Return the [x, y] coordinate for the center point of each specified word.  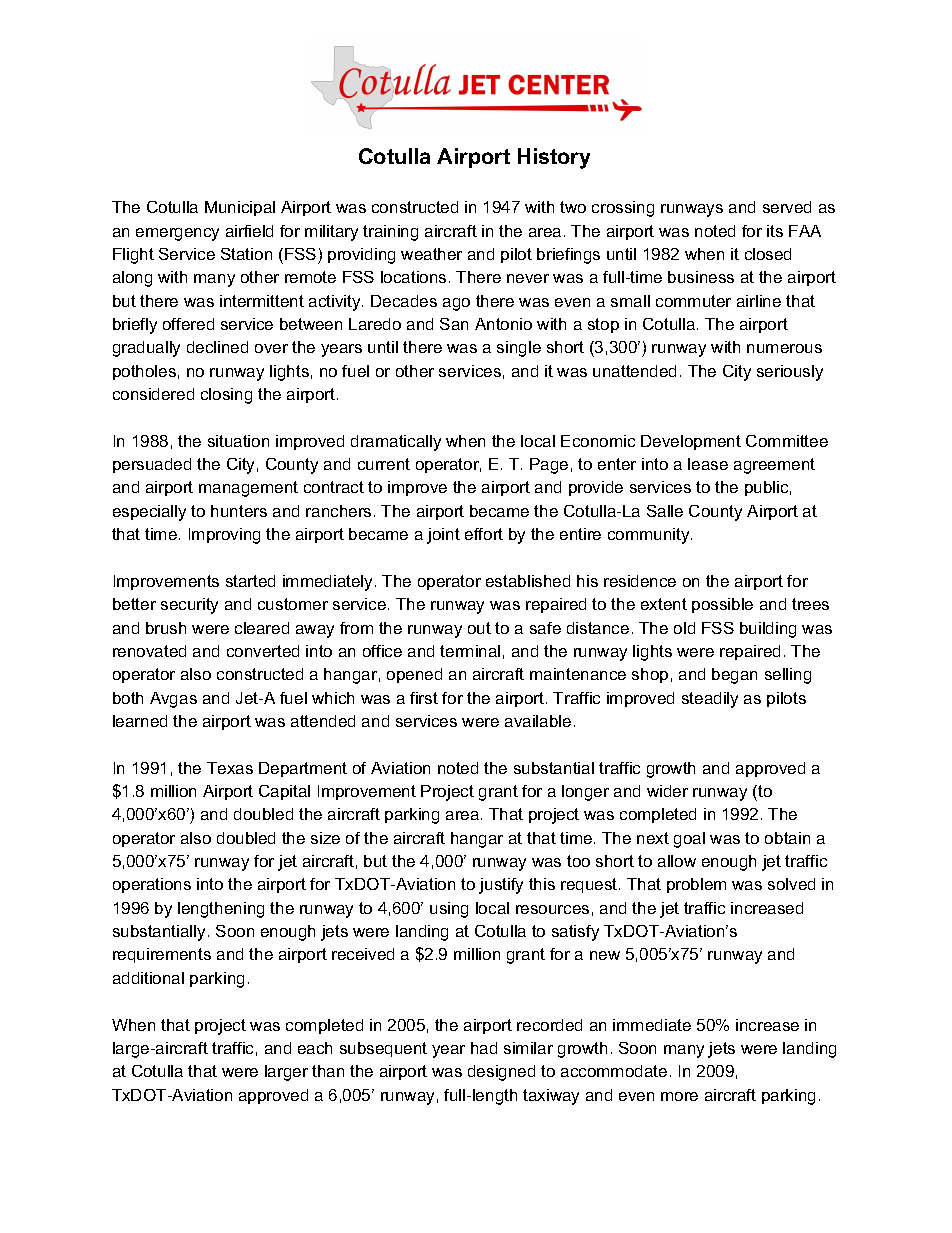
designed [501, 1073]
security [189, 606]
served [787, 207]
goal [689, 840]
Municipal [240, 208]
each [315, 1048]
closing [226, 396]
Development [691, 442]
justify [501, 886]
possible [722, 605]
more [679, 1096]
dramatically [396, 443]
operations [152, 885]
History [554, 158]
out [479, 628]
